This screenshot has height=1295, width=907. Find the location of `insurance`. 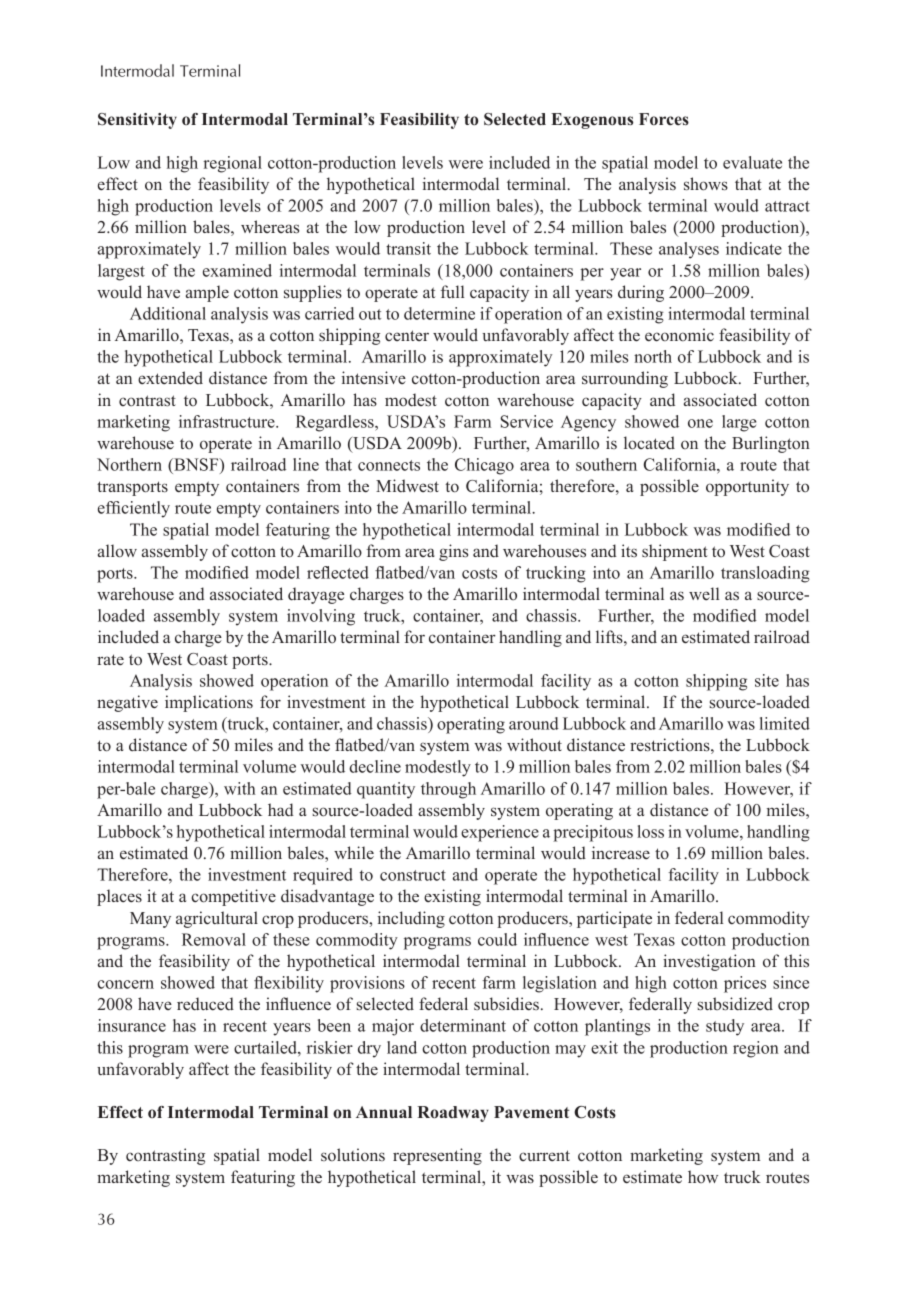

insurance is located at coordinates (132, 1025).
